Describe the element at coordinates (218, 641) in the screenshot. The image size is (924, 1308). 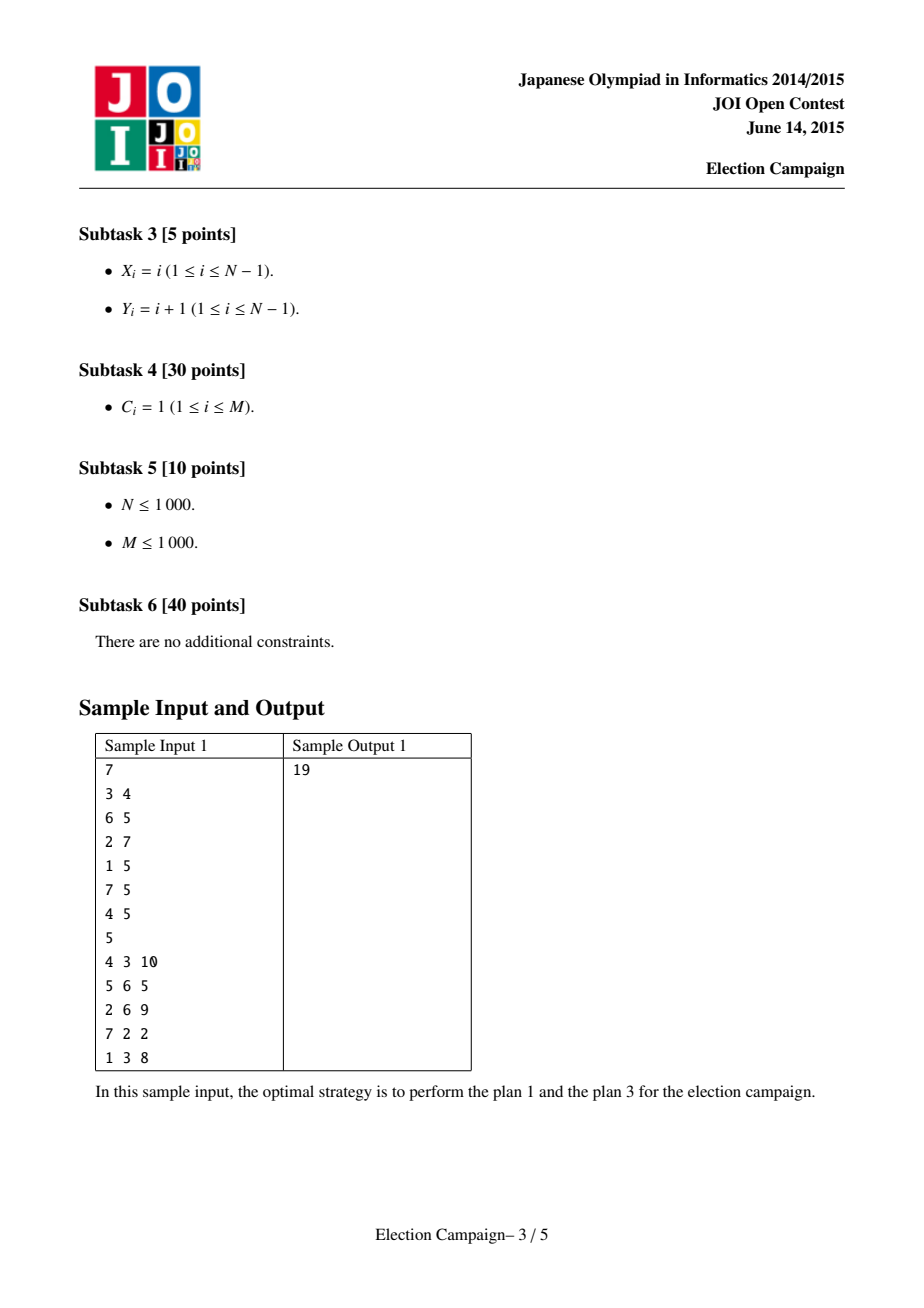
I see `additional` at that location.
